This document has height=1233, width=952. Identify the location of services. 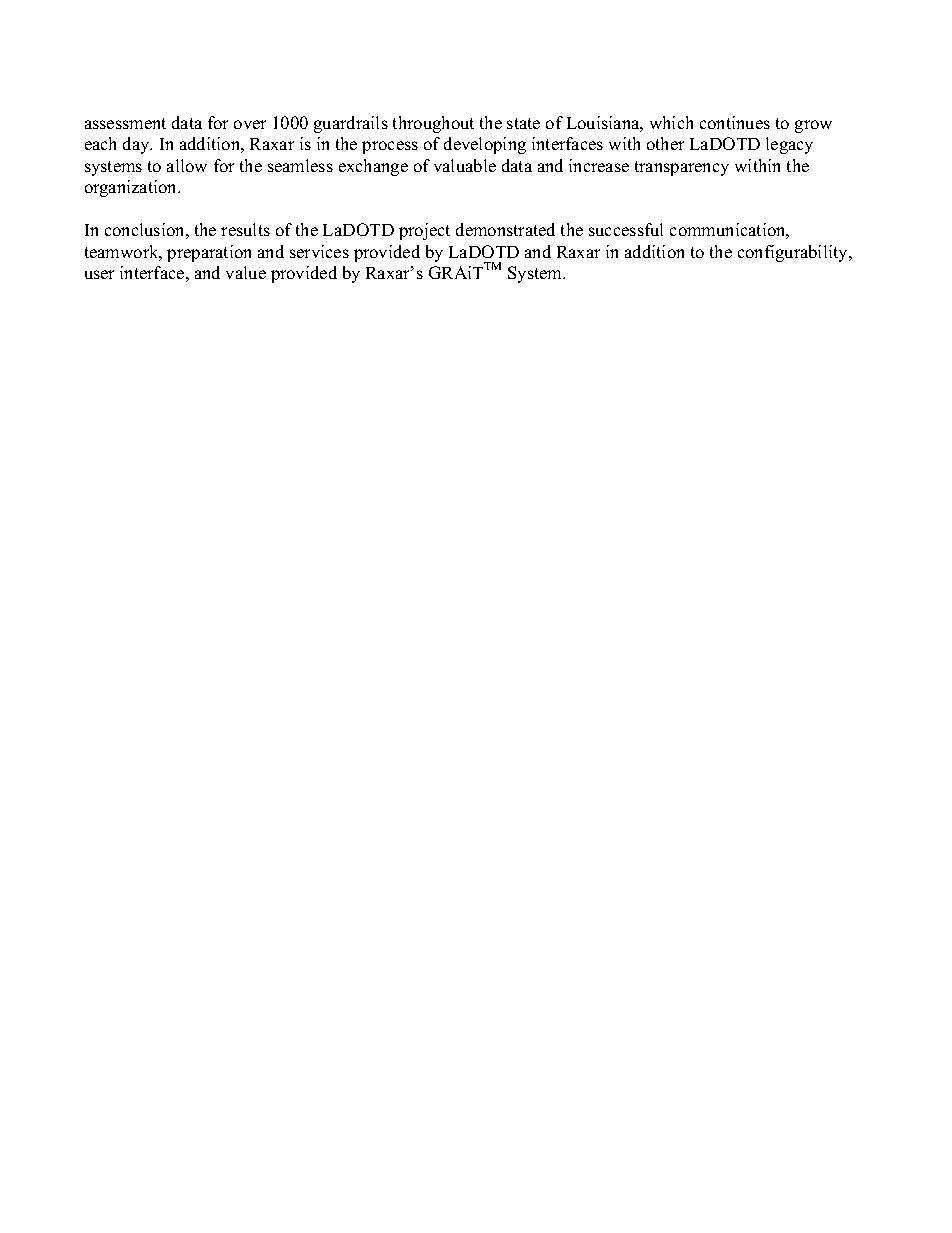
(319, 251).
